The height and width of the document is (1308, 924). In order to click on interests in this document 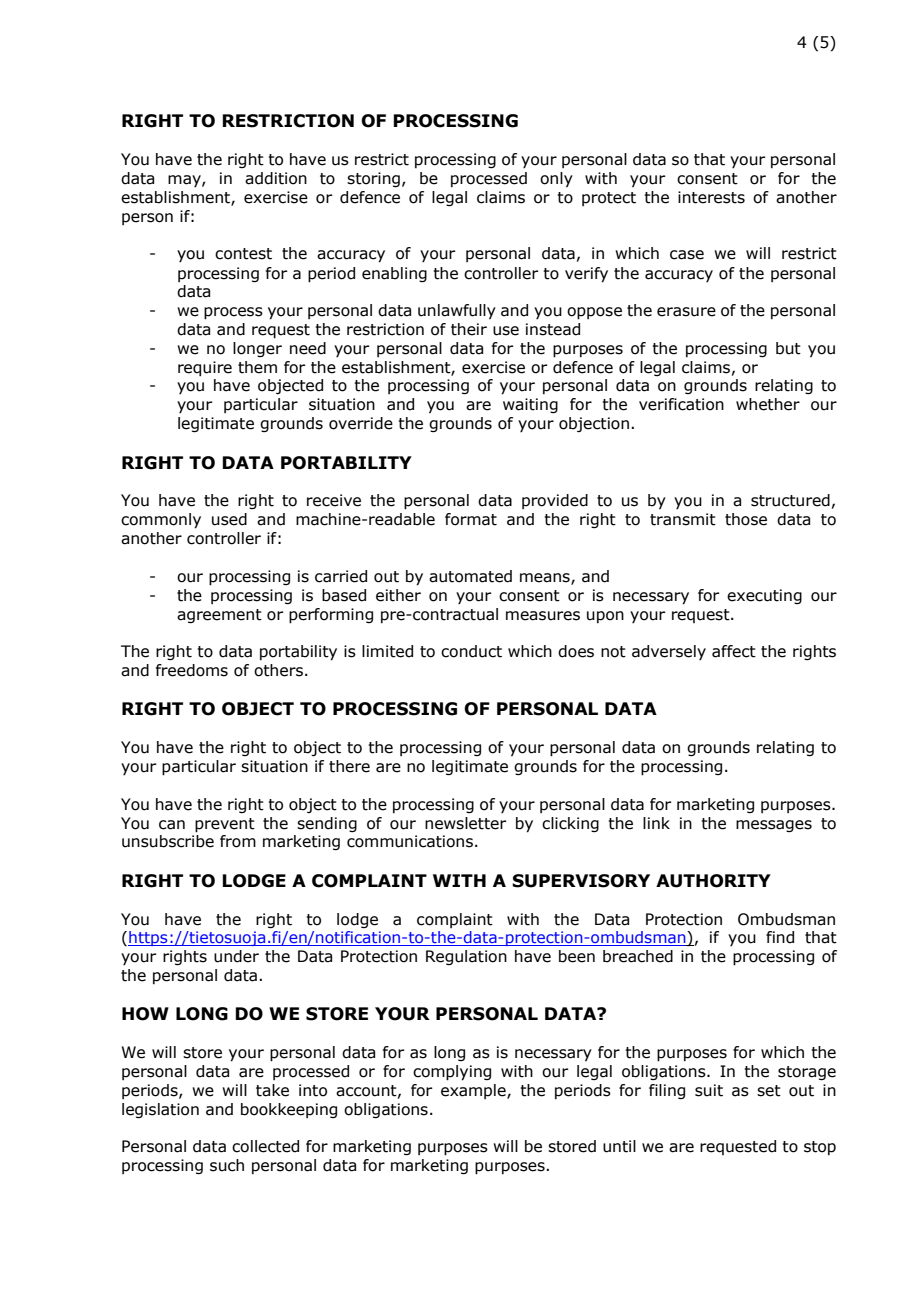, I will do `click(711, 197)`.
